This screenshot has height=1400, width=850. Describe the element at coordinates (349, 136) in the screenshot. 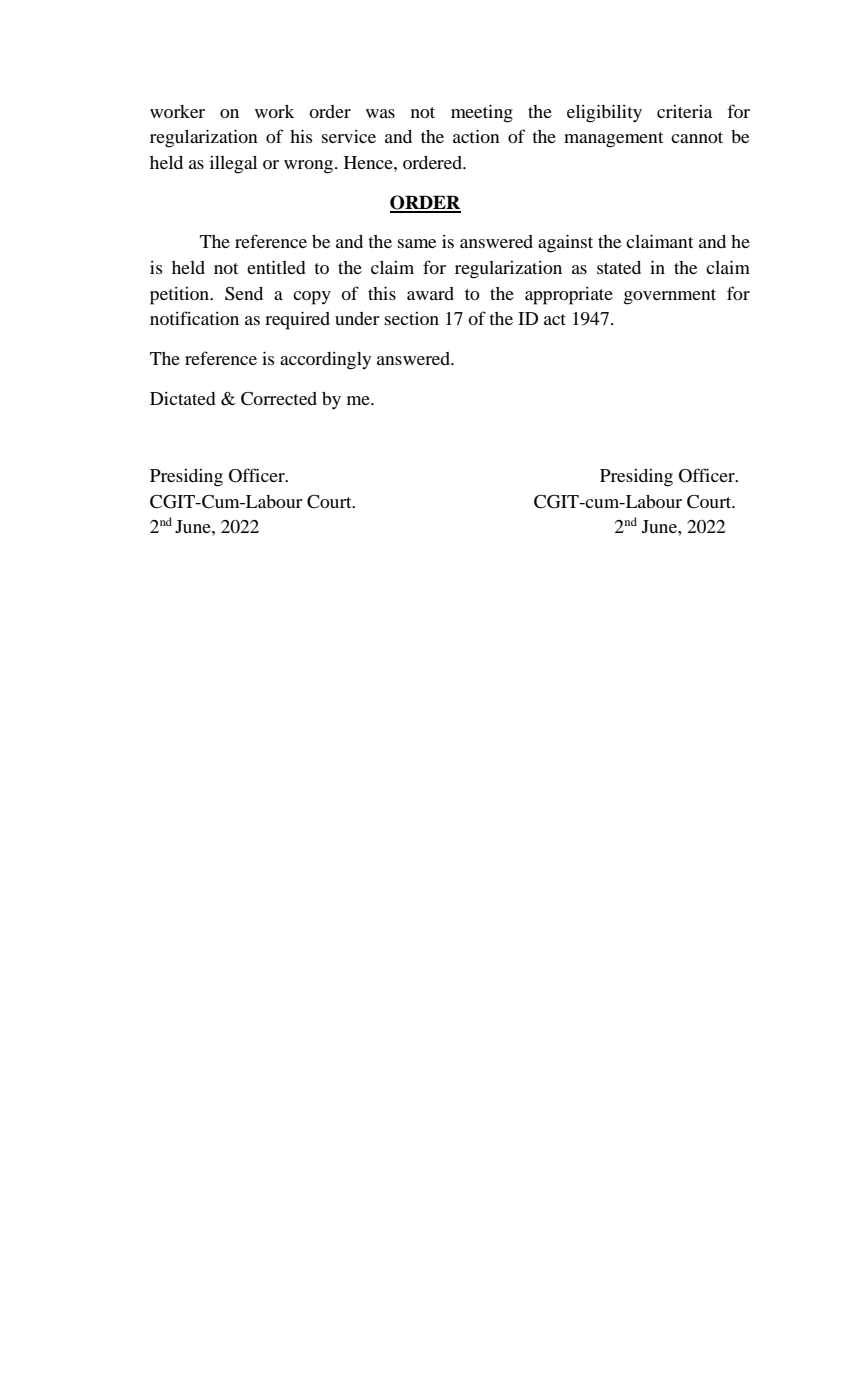

I see `service` at that location.
